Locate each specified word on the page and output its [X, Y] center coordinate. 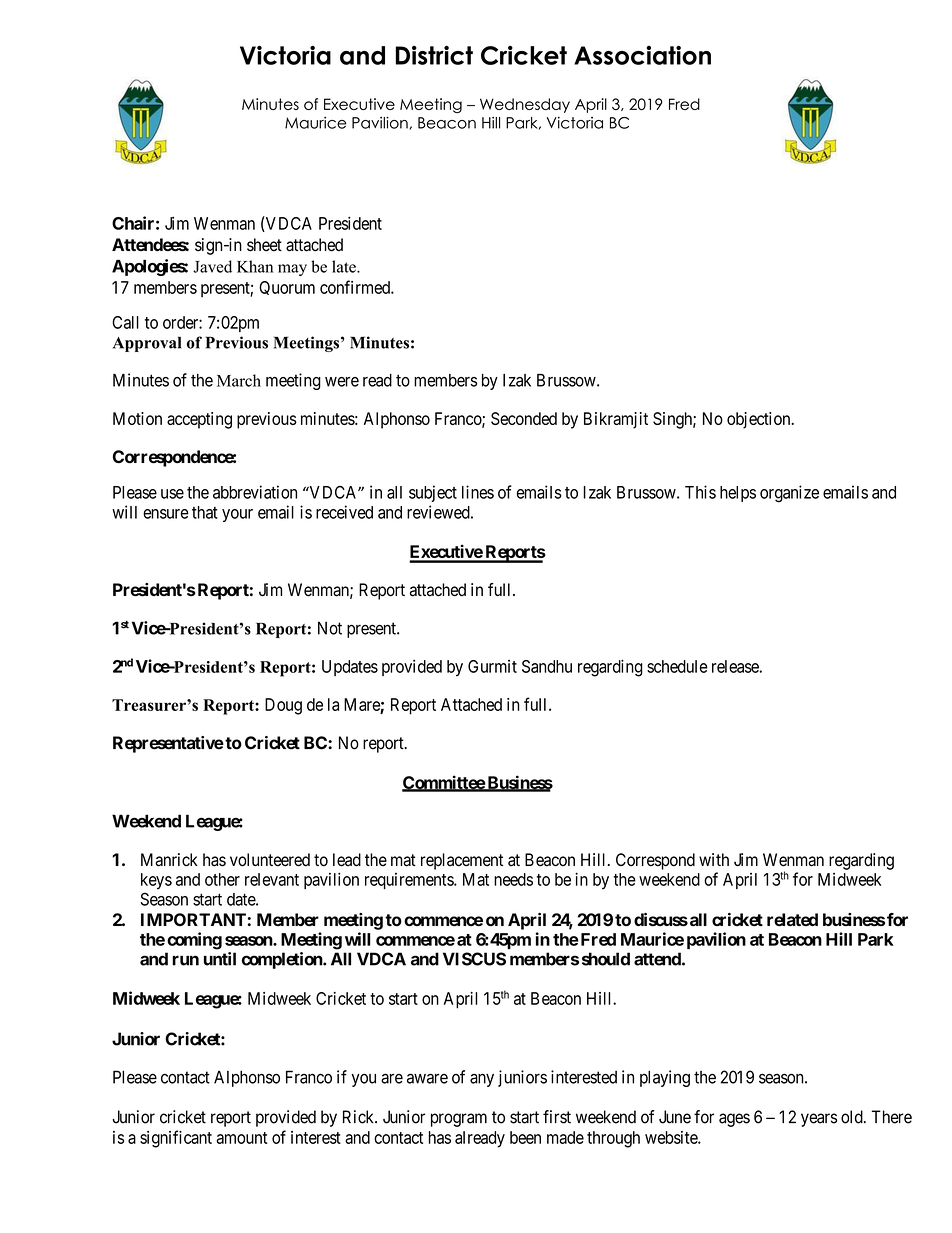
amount [242, 1138]
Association [642, 55]
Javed [212, 266]
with [714, 859]
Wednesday [525, 105]
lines [478, 492]
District [434, 55]
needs [513, 879]
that [205, 512]
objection [760, 420]
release [735, 666]
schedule [677, 666]
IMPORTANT [193, 919]
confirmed [356, 287]
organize [789, 494]
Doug [283, 706]
